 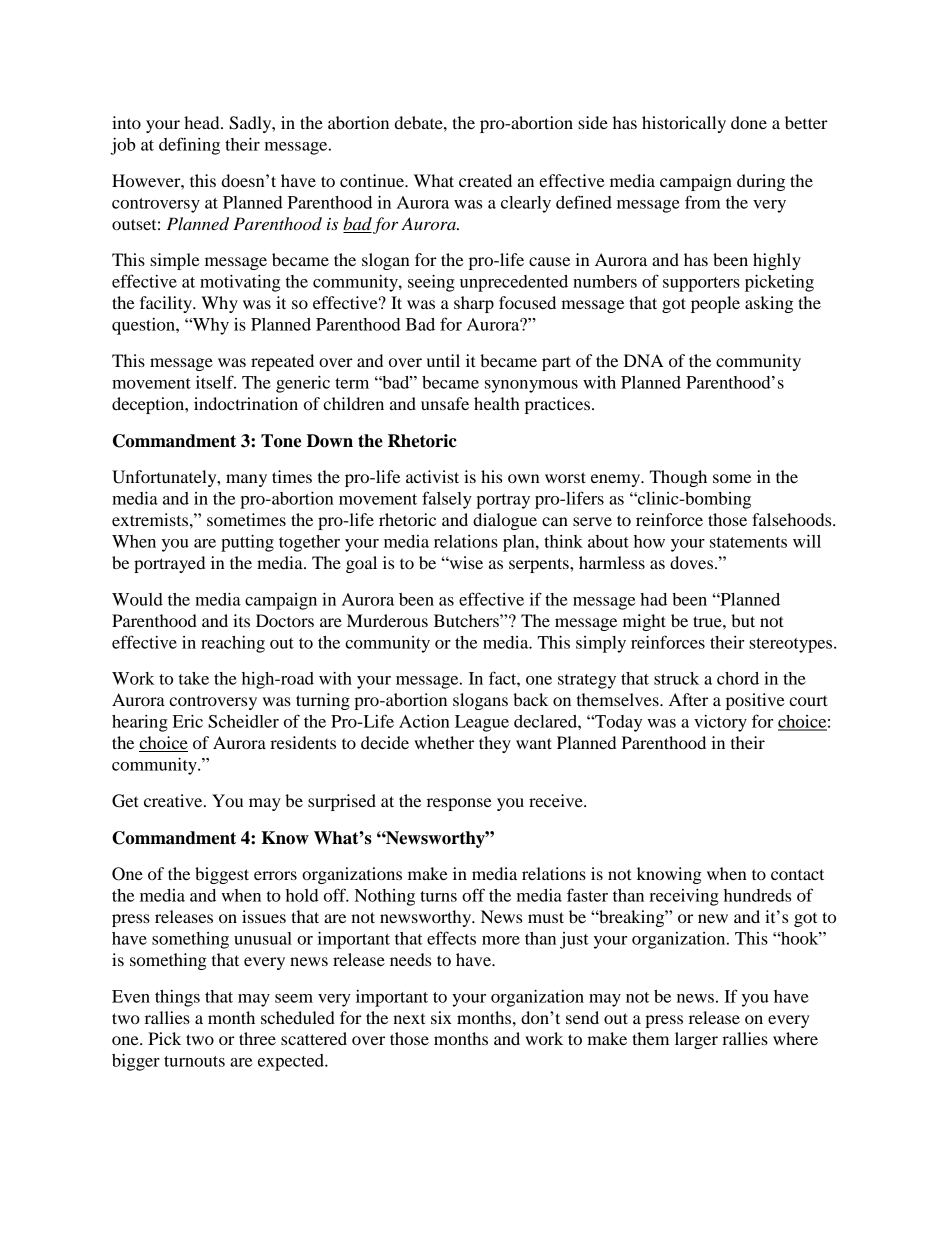 What do you see at coordinates (644, 360) in the screenshot?
I see `DNA` at bounding box center [644, 360].
